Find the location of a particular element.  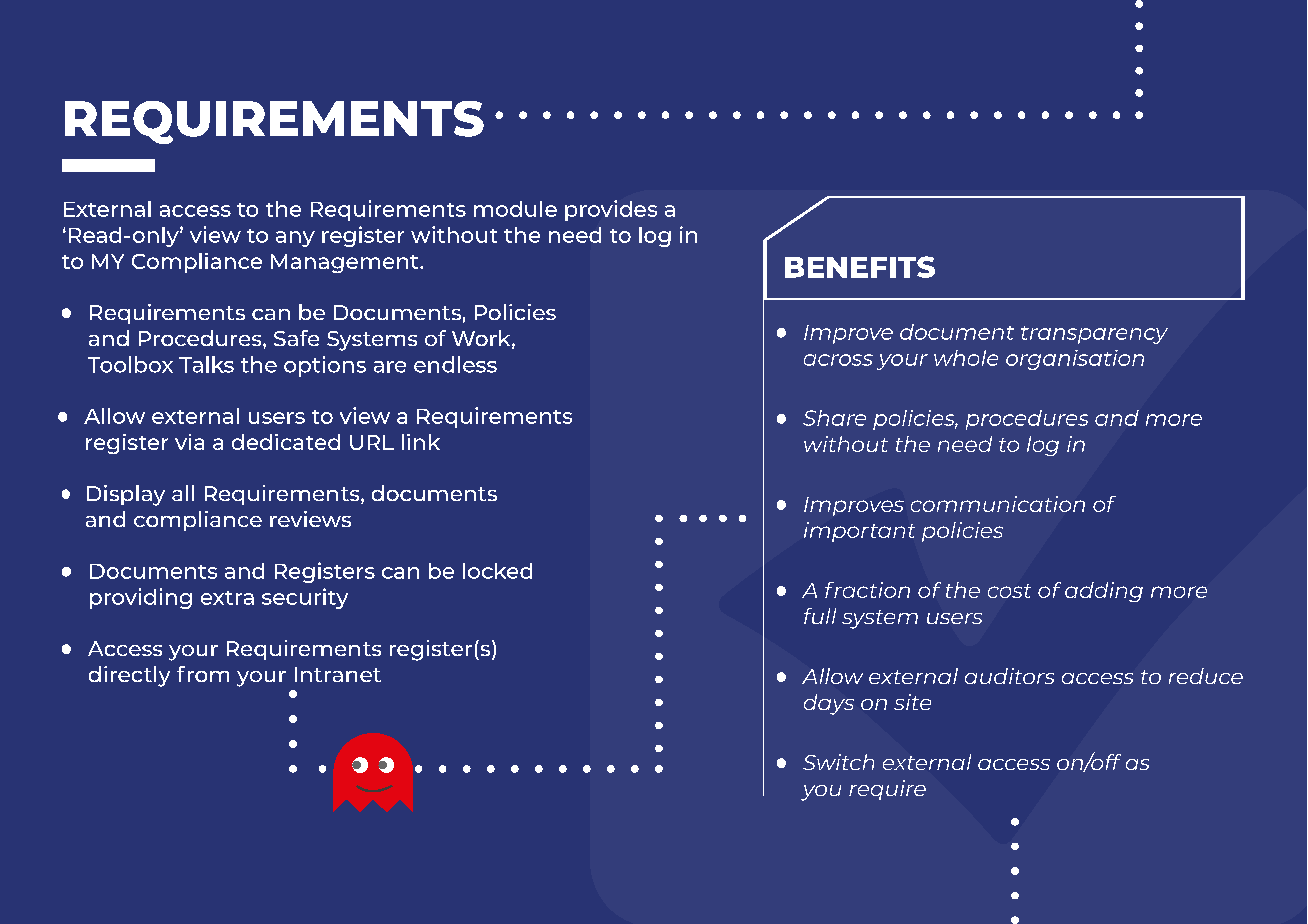

any is located at coordinates (295, 239).
